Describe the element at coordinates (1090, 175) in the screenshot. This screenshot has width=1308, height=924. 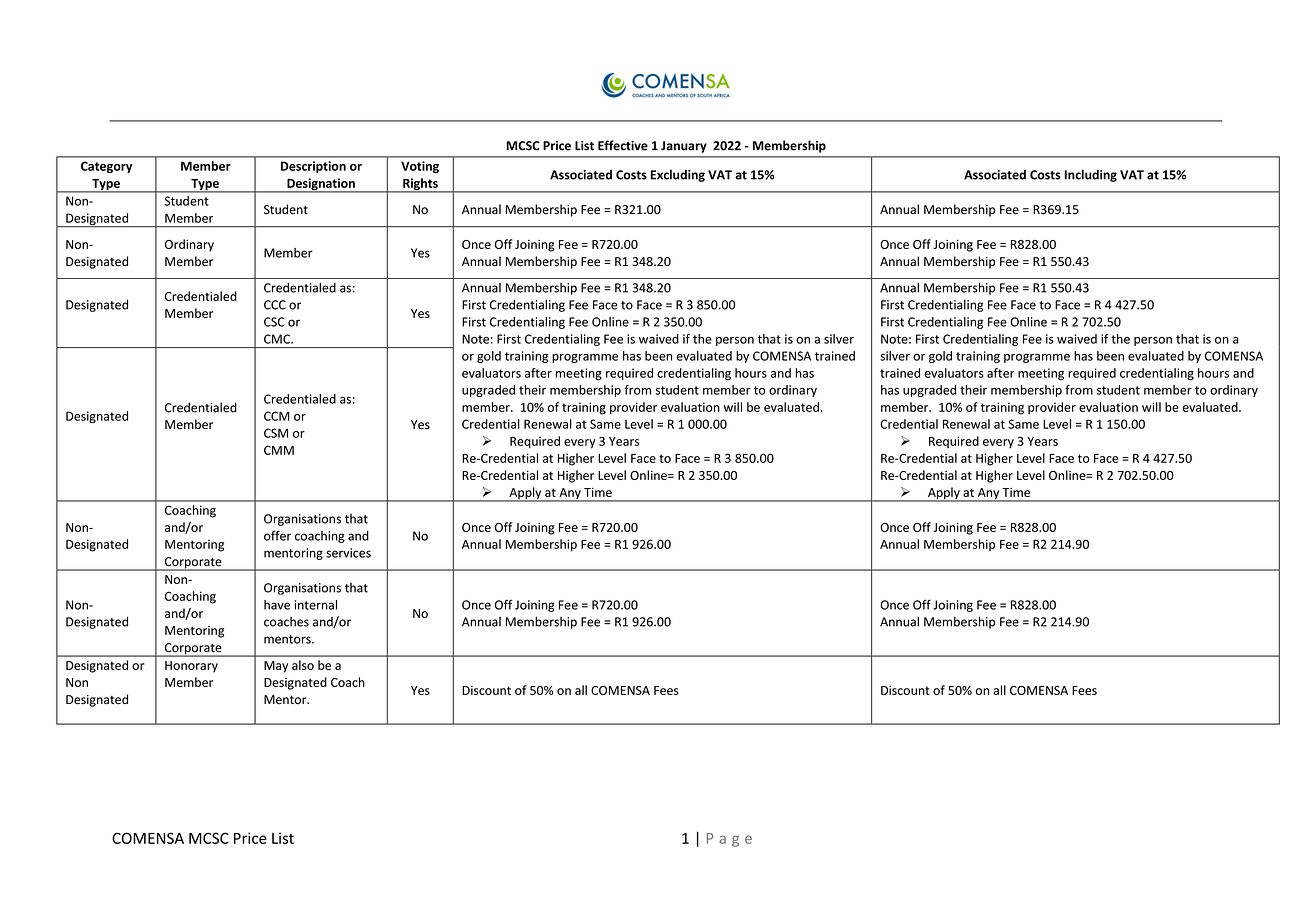
I see `Including` at that location.
